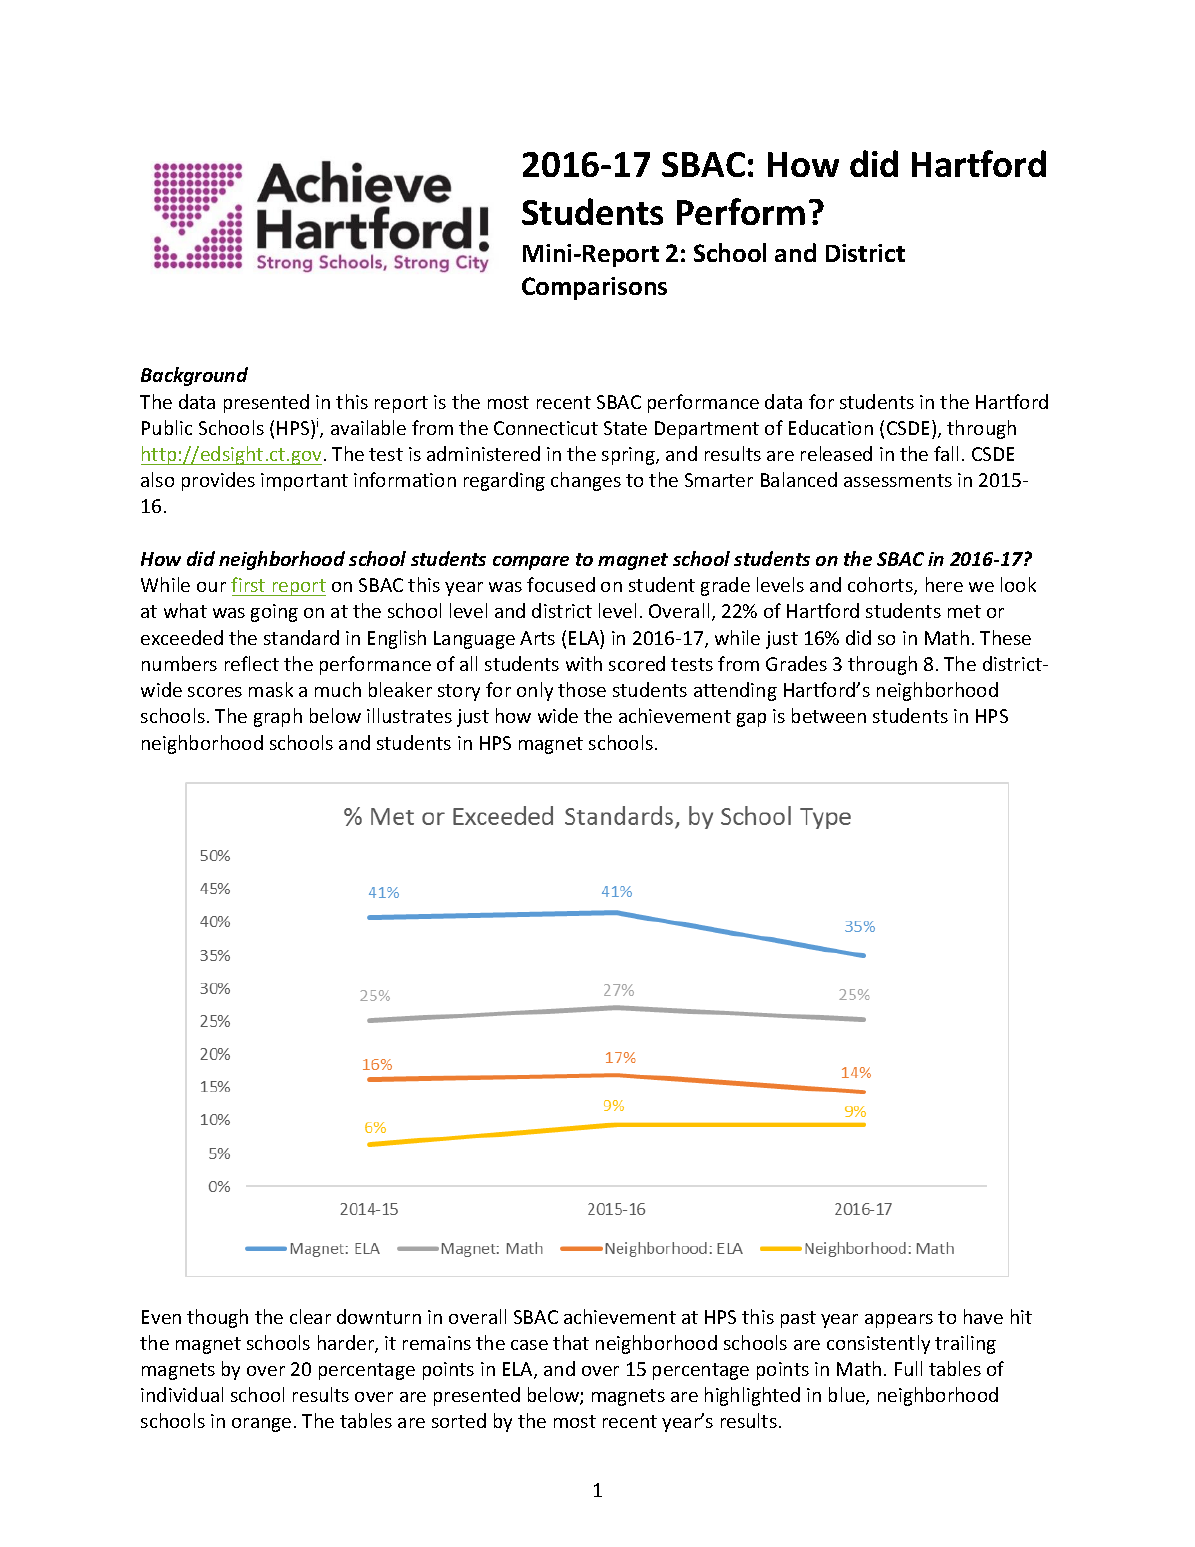 The height and width of the screenshot is (1547, 1195). What do you see at coordinates (582, 689) in the screenshot?
I see `those` at bounding box center [582, 689].
